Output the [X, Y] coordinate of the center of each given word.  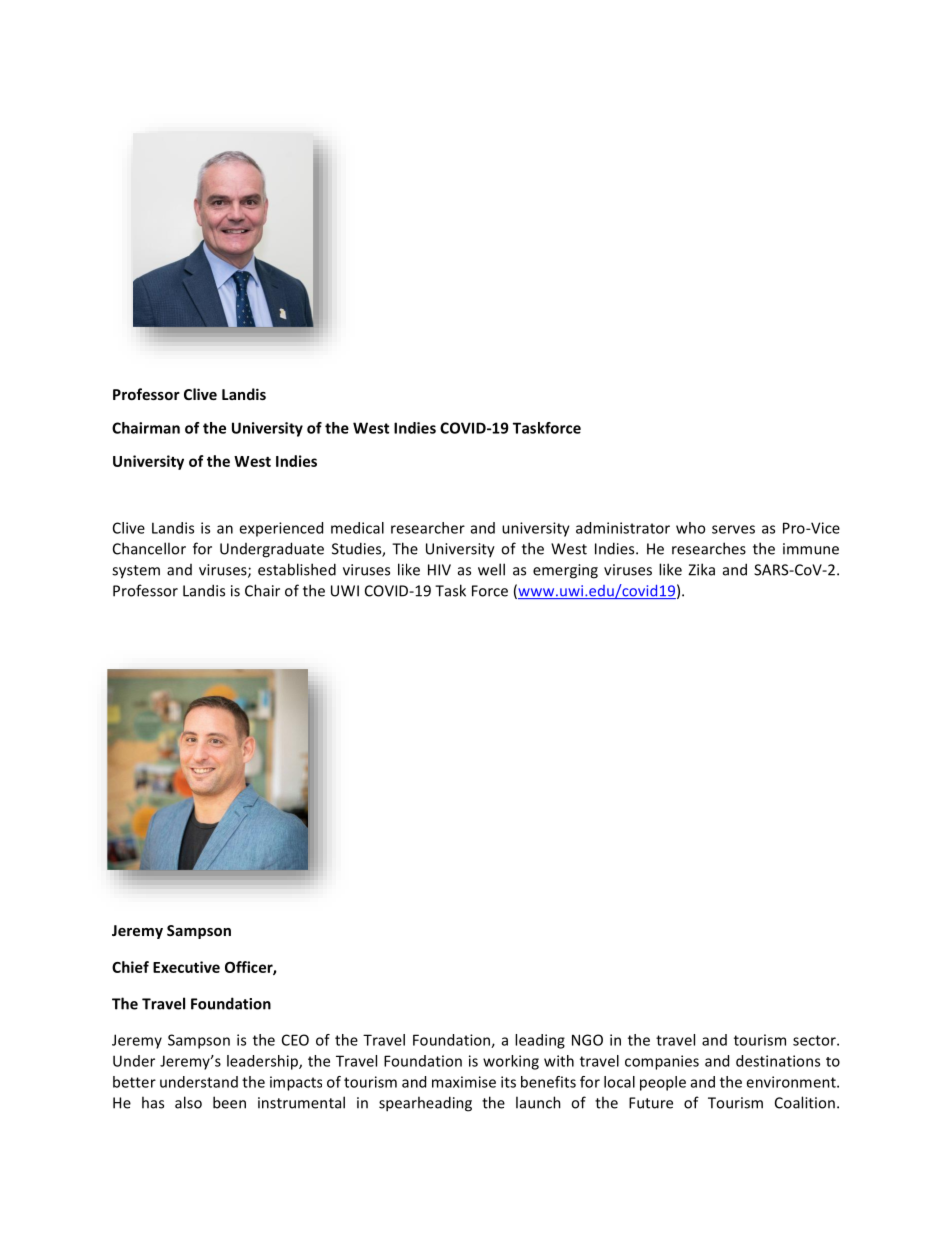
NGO [587, 1040]
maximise [464, 1082]
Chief [130, 967]
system [136, 572]
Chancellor [149, 548]
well [491, 569]
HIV [439, 570]
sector [815, 1040]
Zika [701, 569]
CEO [295, 1040]
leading [540, 1041]
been [229, 1102]
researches [709, 548]
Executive [186, 967]
